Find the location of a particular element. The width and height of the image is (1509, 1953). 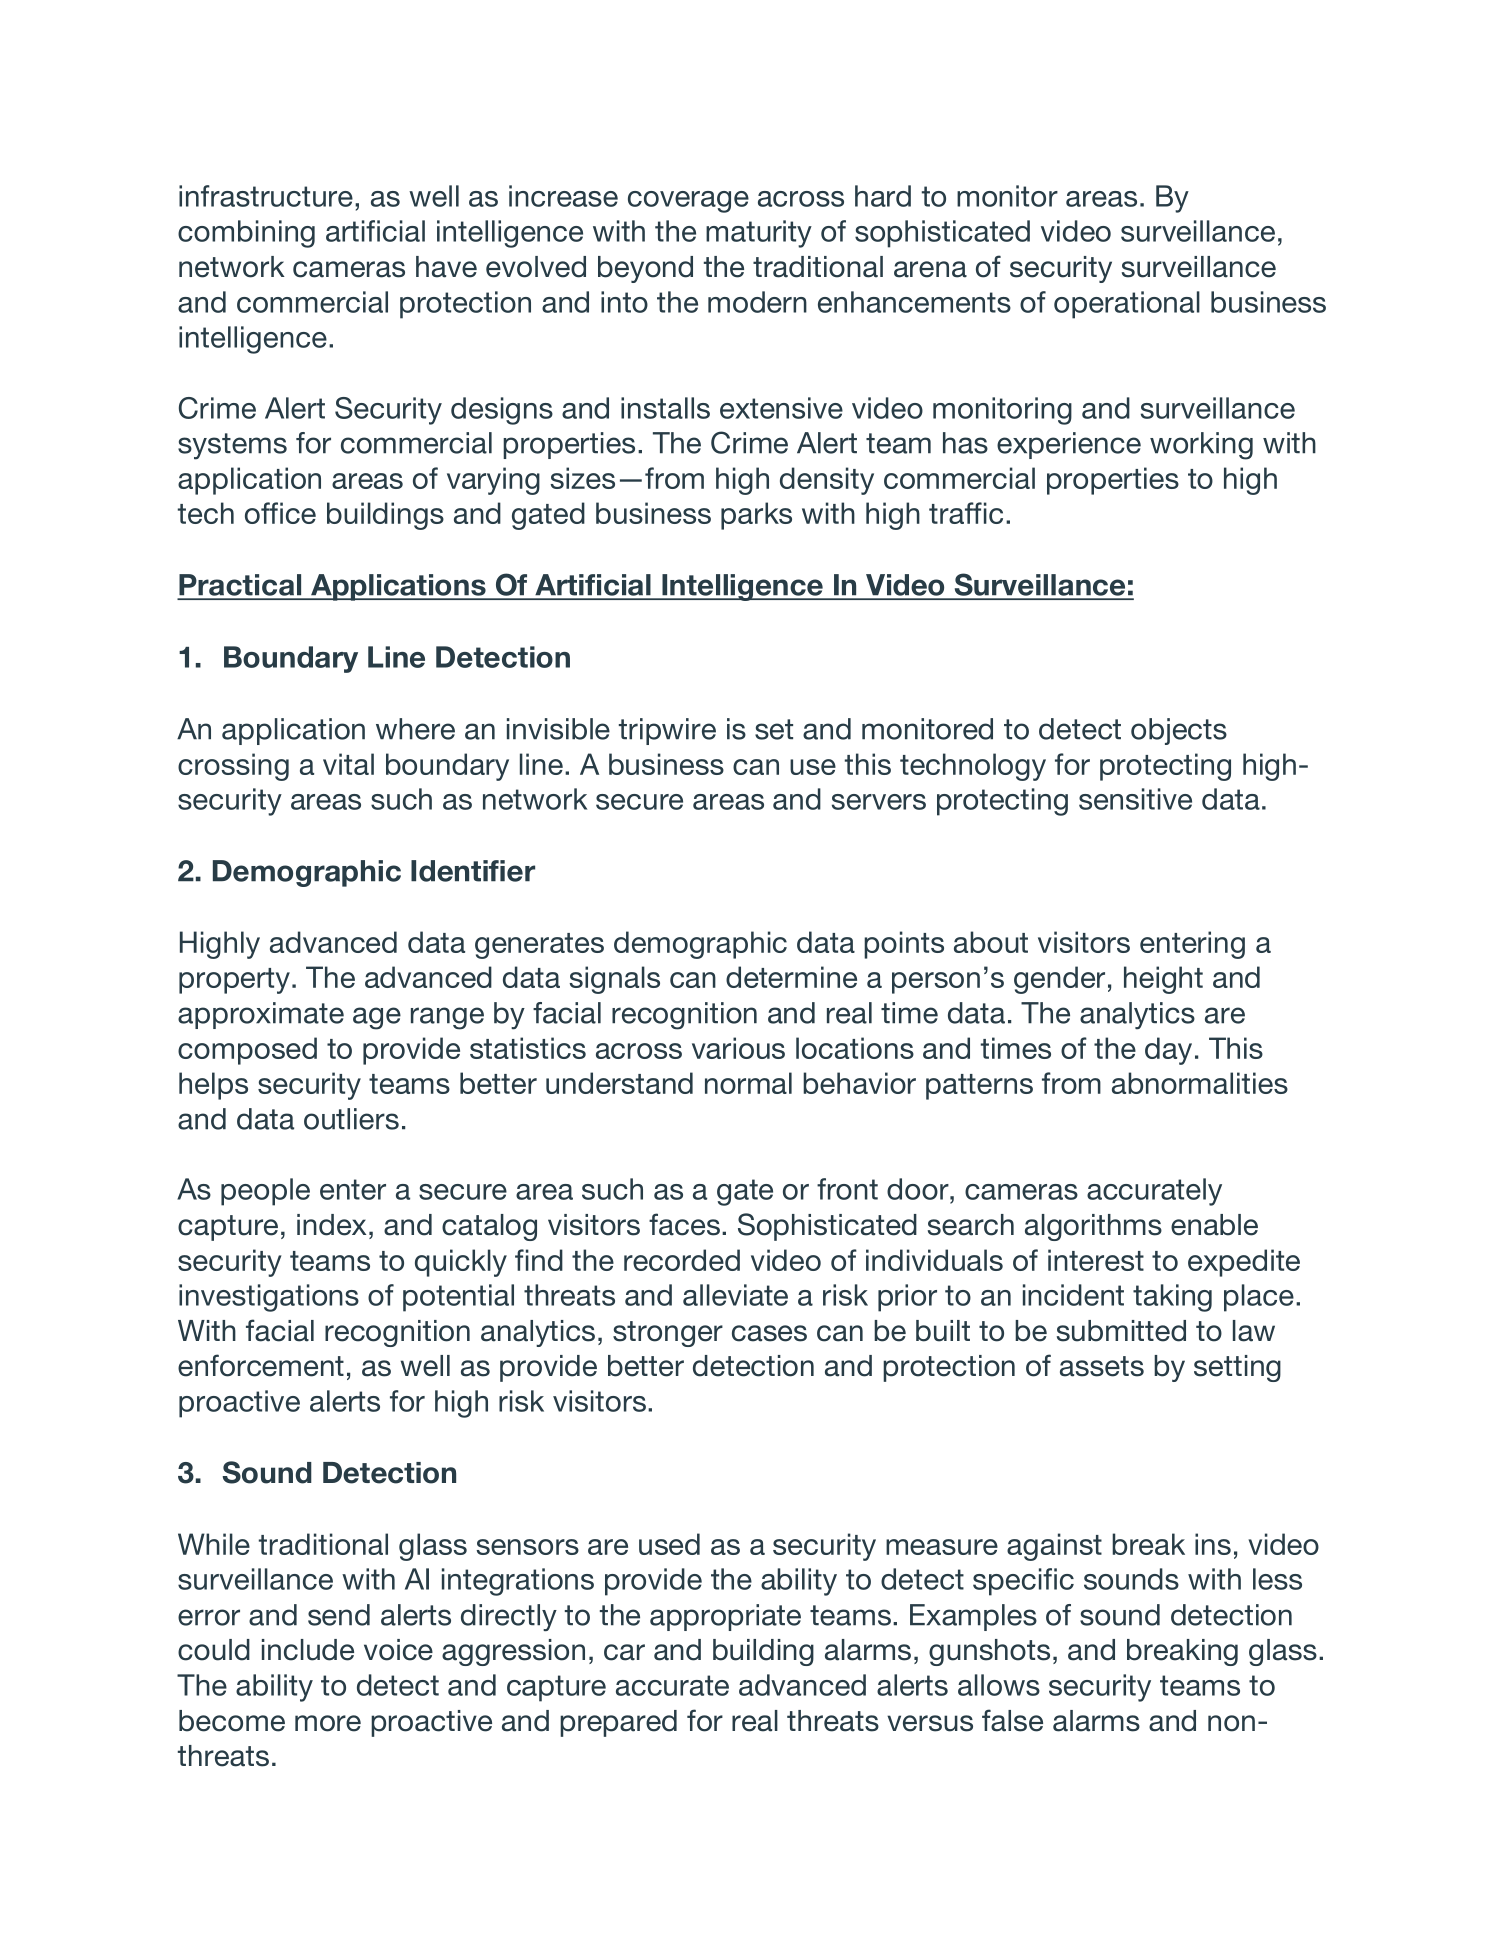

include is located at coordinates (308, 1650).
